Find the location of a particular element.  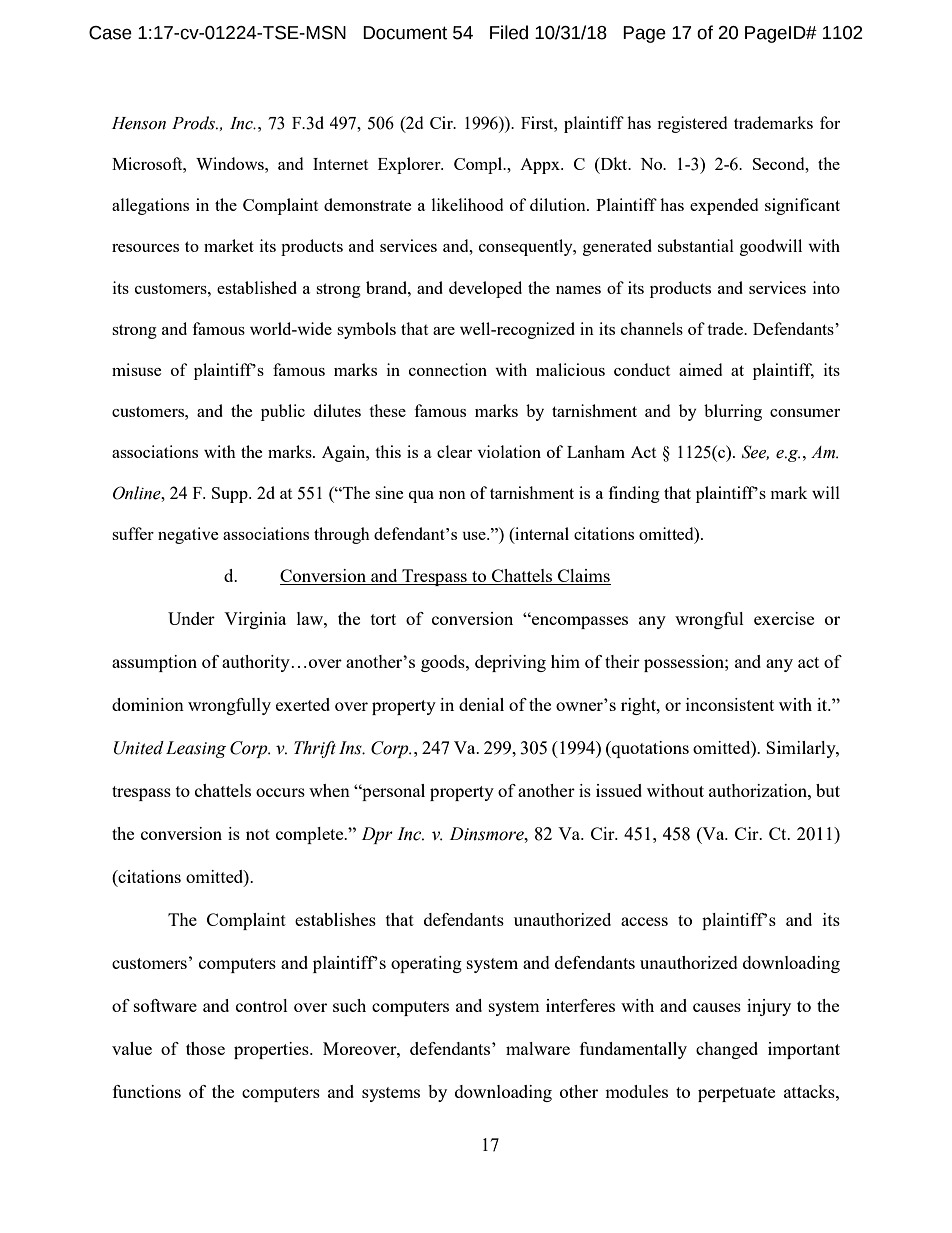

Filed is located at coordinates (509, 32).
